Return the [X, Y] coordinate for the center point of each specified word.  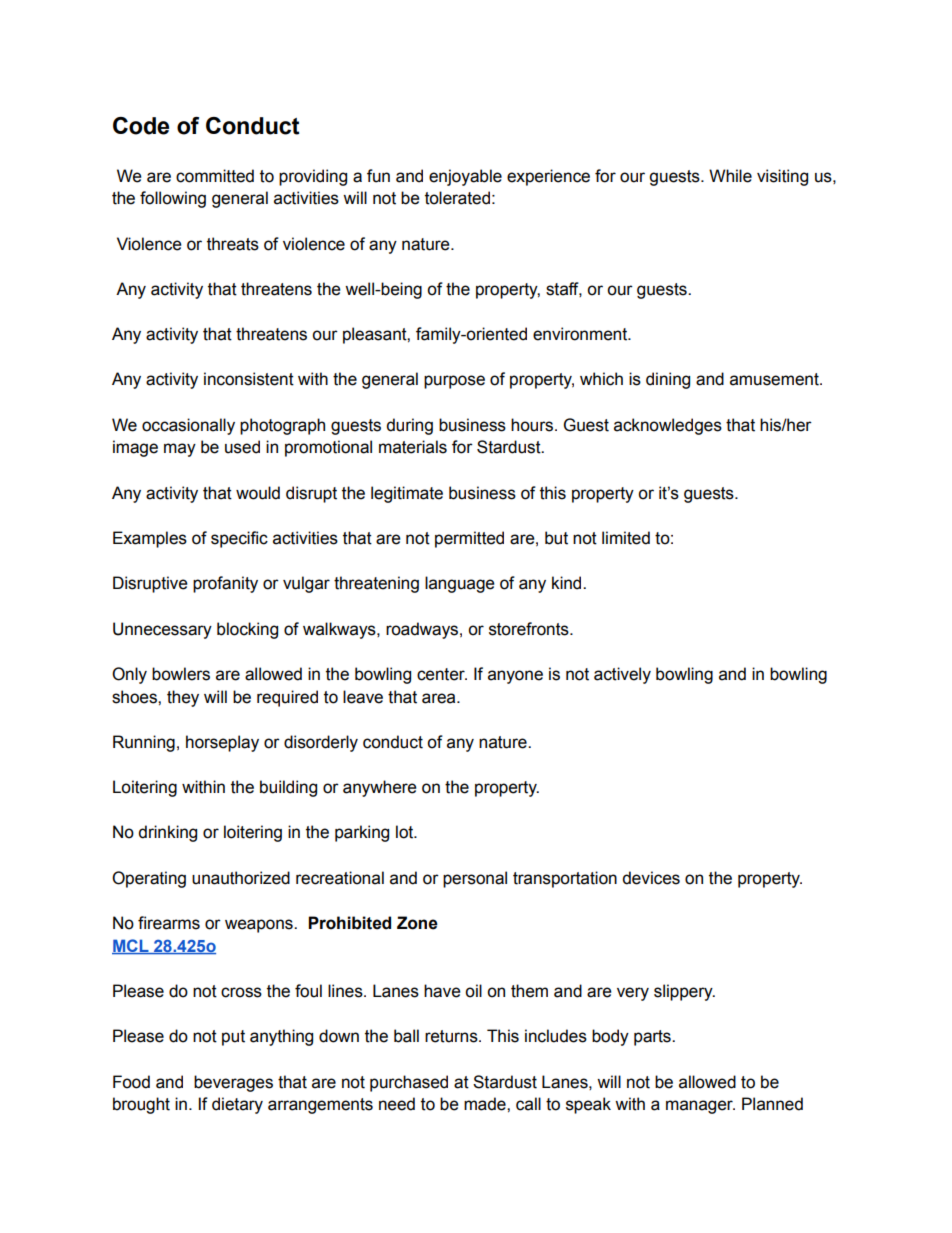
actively [622, 675]
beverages [233, 1083]
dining [668, 380]
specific [239, 539]
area [440, 698]
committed [215, 176]
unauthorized [241, 878]
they [183, 698]
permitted [469, 539]
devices [651, 878]
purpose [454, 382]
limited [626, 538]
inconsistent [249, 379]
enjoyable [465, 177]
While [730, 176]
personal [475, 879]
